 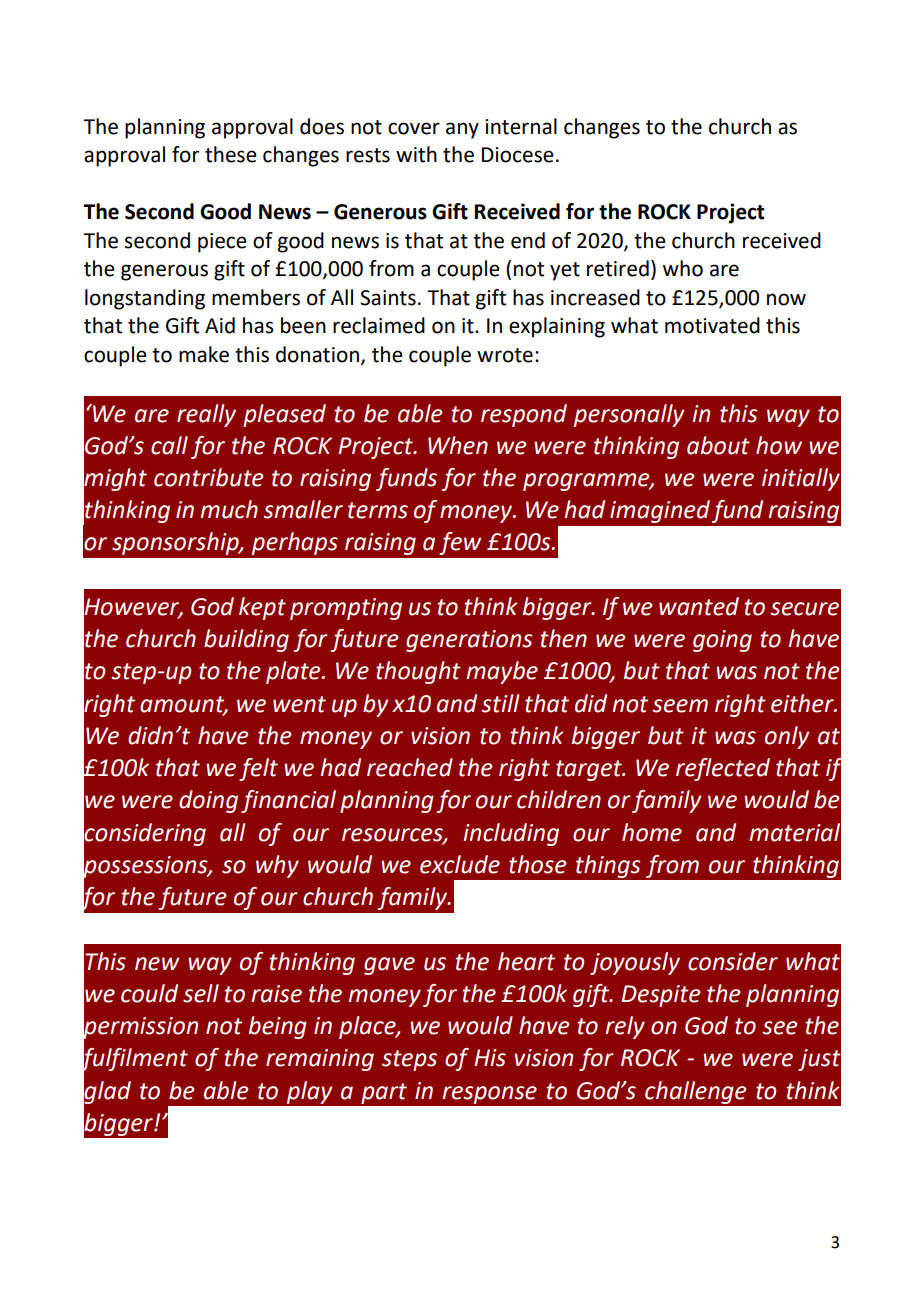 I want to click on being, so click(x=277, y=1027).
